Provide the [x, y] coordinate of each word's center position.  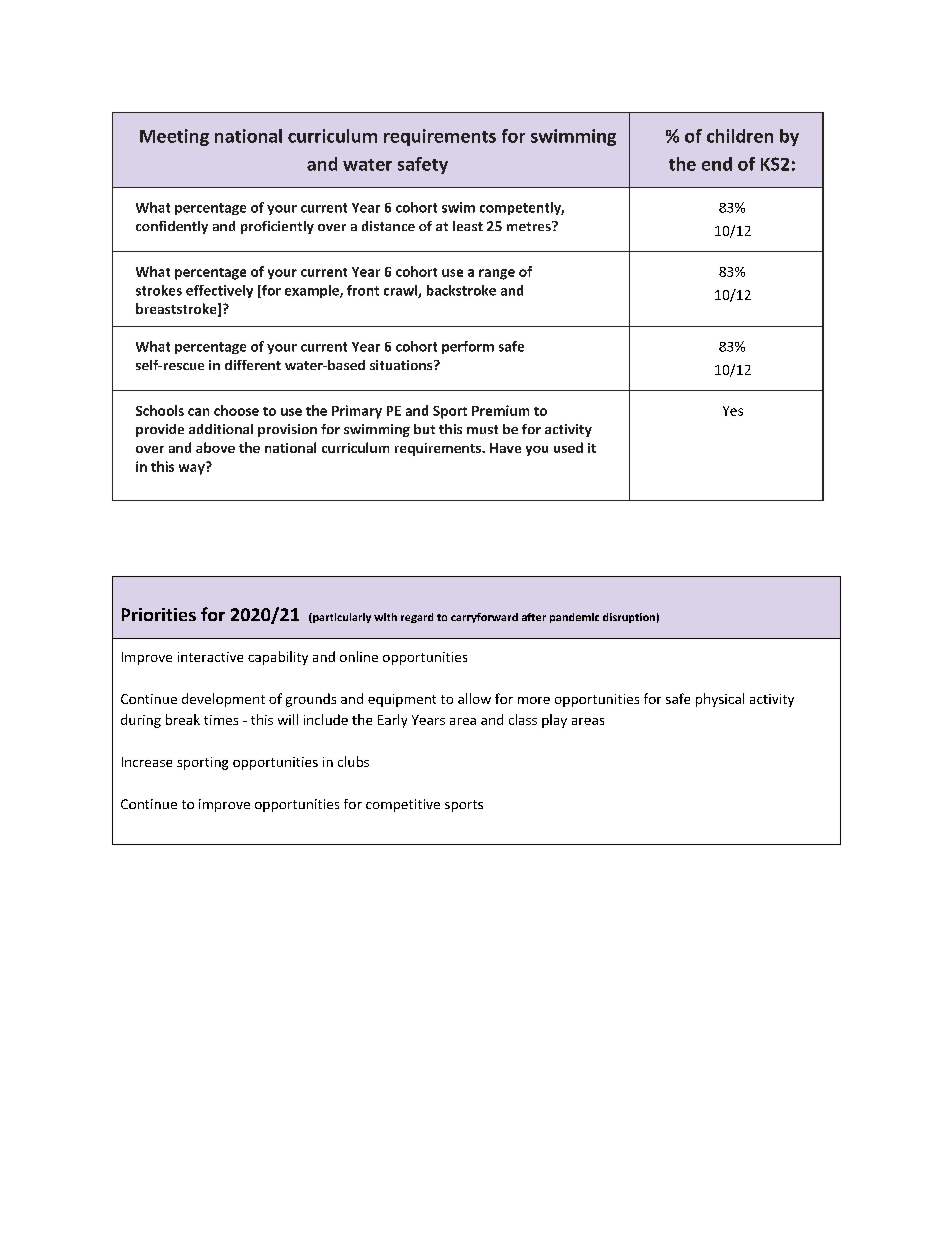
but [424, 429]
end [717, 164]
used [568, 447]
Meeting [174, 137]
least [468, 226]
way [193, 468]
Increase [147, 762]
